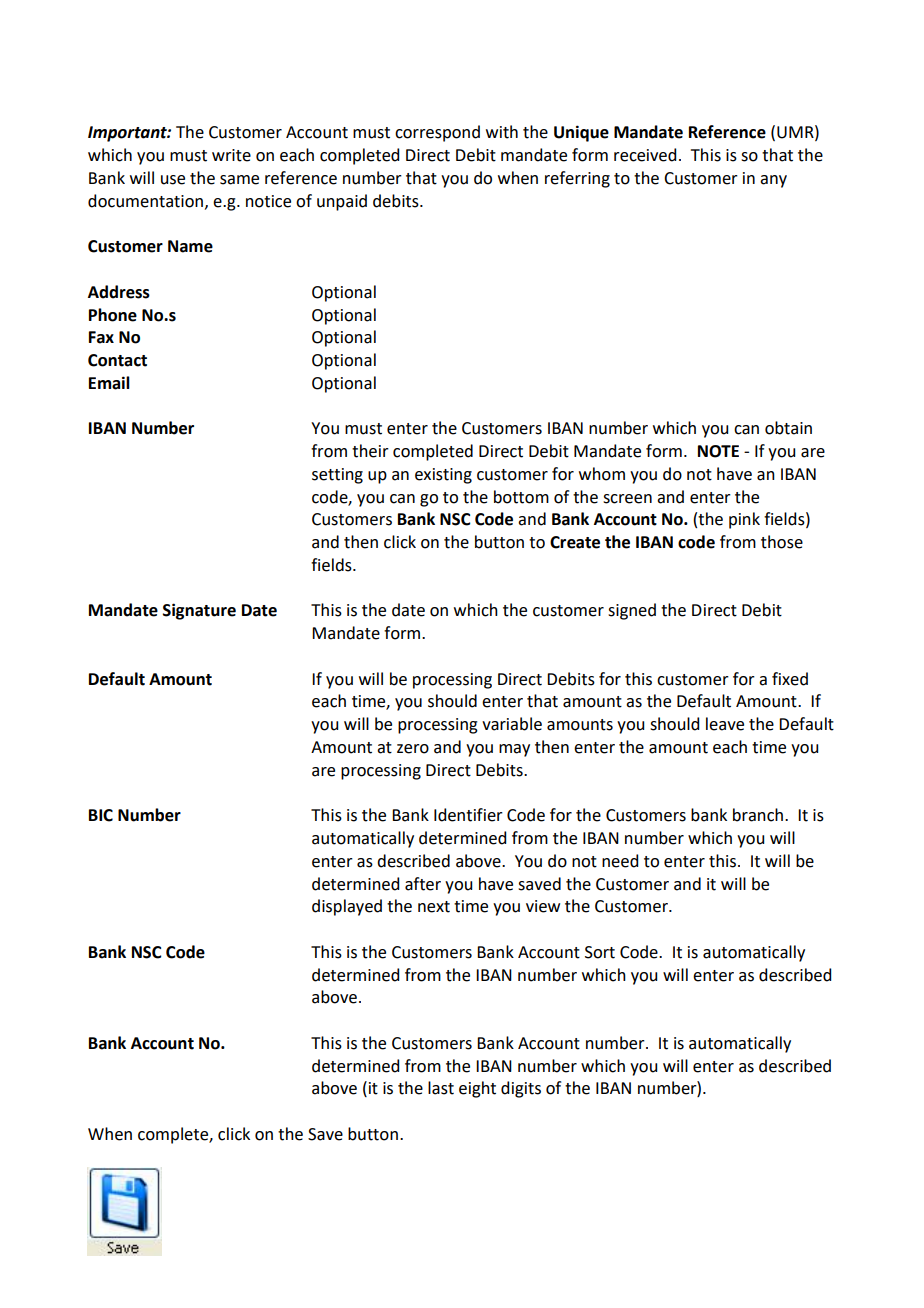  What do you see at coordinates (725, 724) in the screenshot?
I see `leave` at bounding box center [725, 724].
